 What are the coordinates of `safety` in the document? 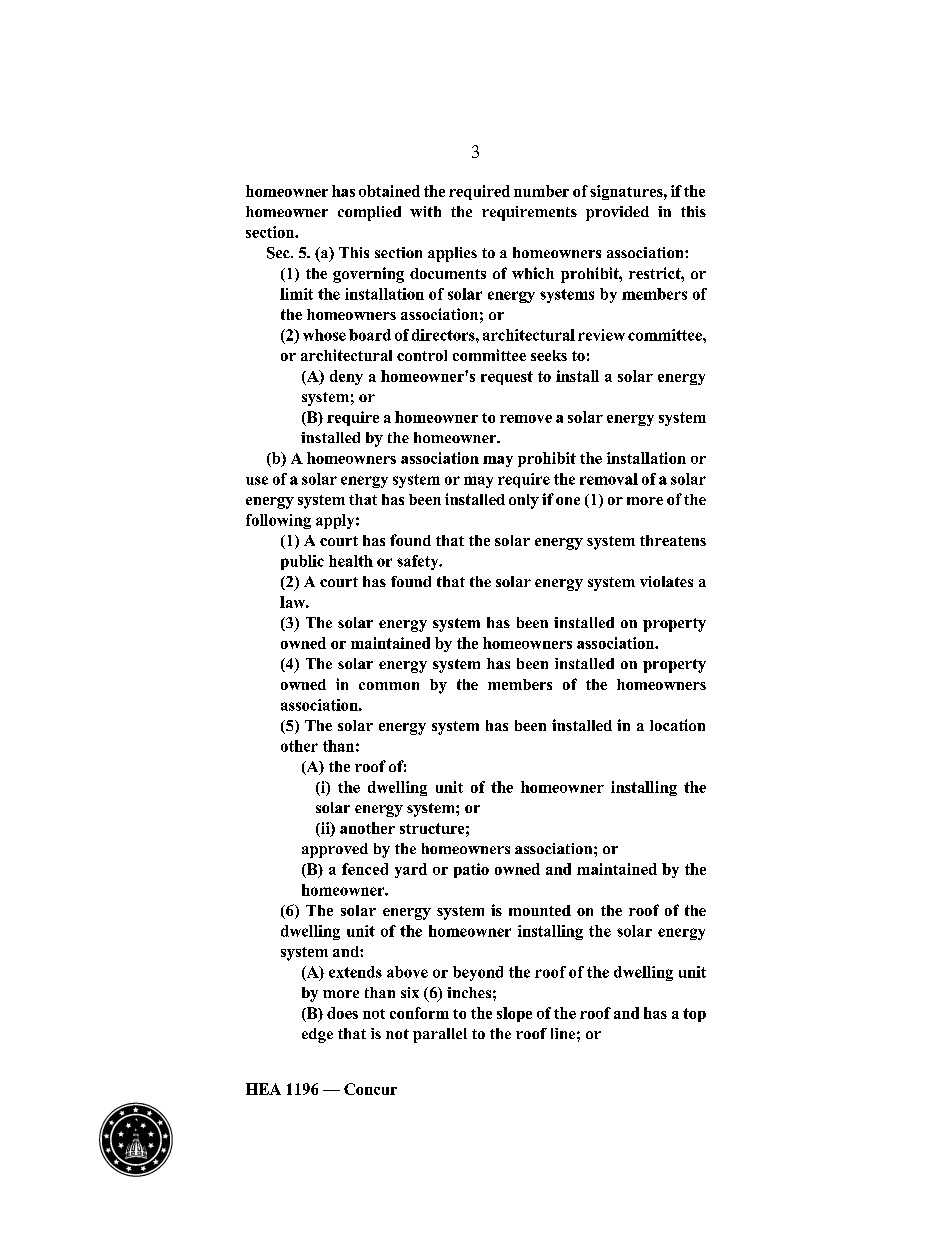 It's located at (419, 562).
